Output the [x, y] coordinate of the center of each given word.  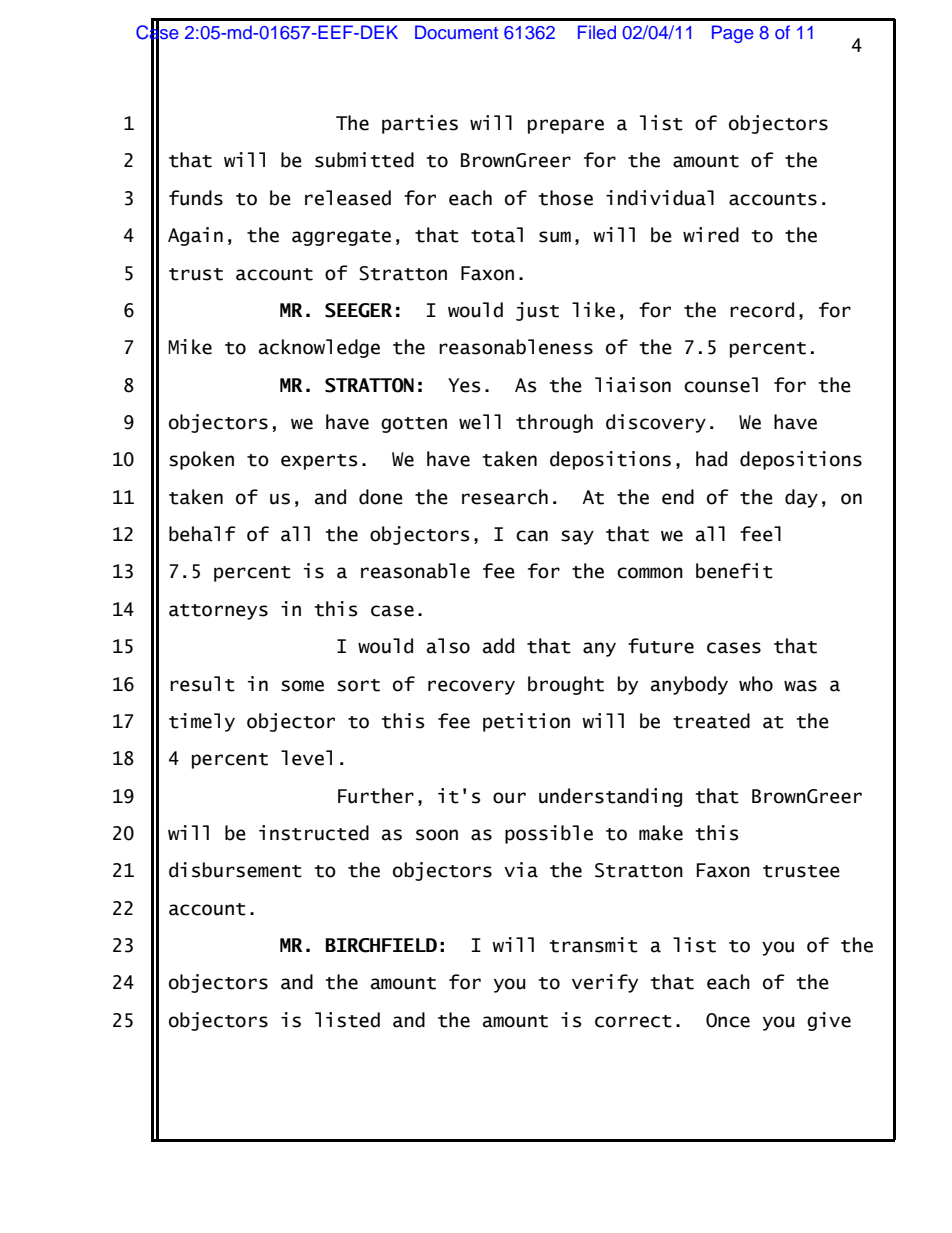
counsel [721, 385]
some [302, 686]
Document [456, 32]
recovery [471, 687]
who [756, 684]
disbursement [235, 870]
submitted [364, 160]
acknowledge [319, 348]
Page [733, 34]
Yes [464, 385]
